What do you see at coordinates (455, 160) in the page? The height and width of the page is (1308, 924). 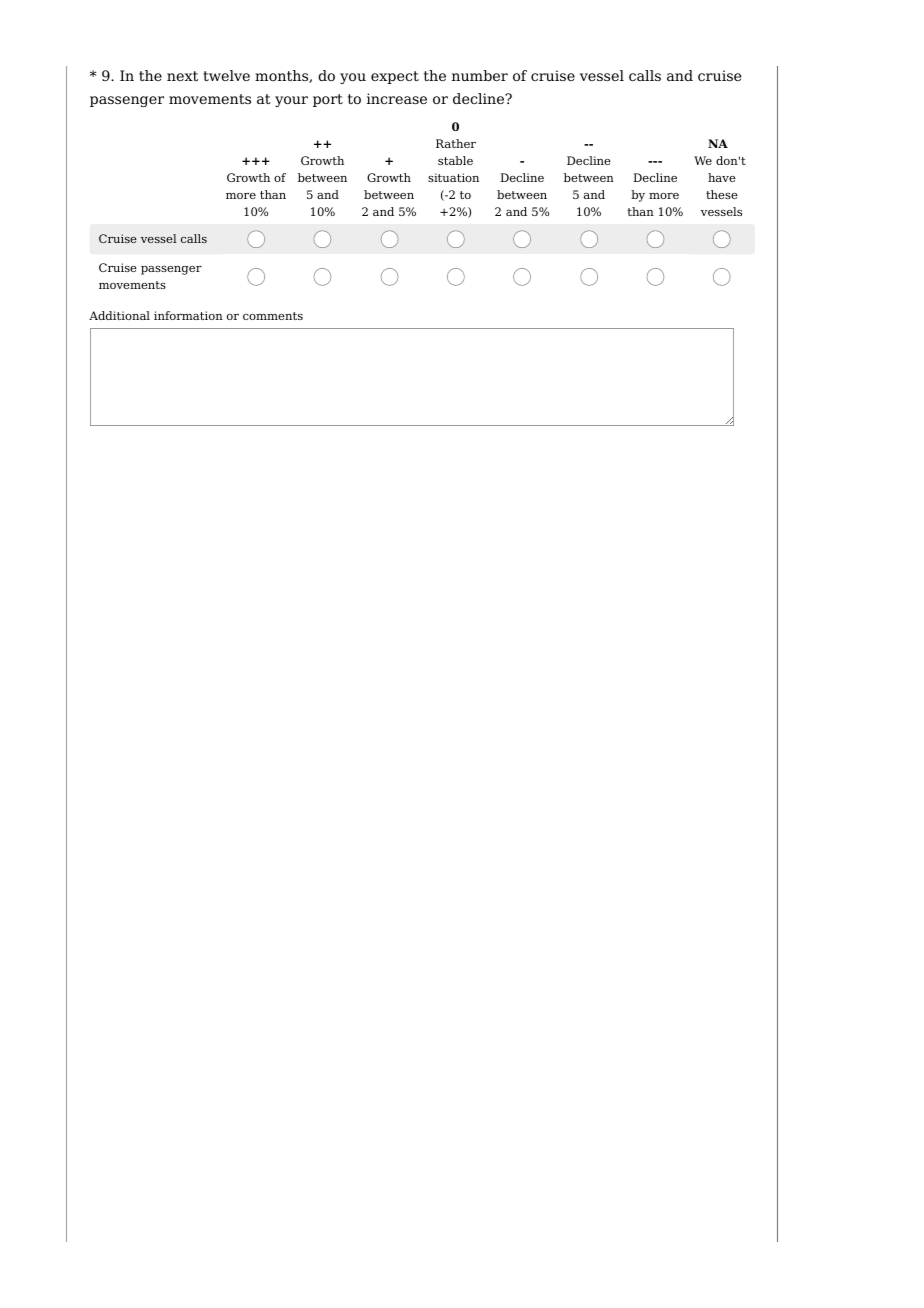 I see `stable` at bounding box center [455, 160].
